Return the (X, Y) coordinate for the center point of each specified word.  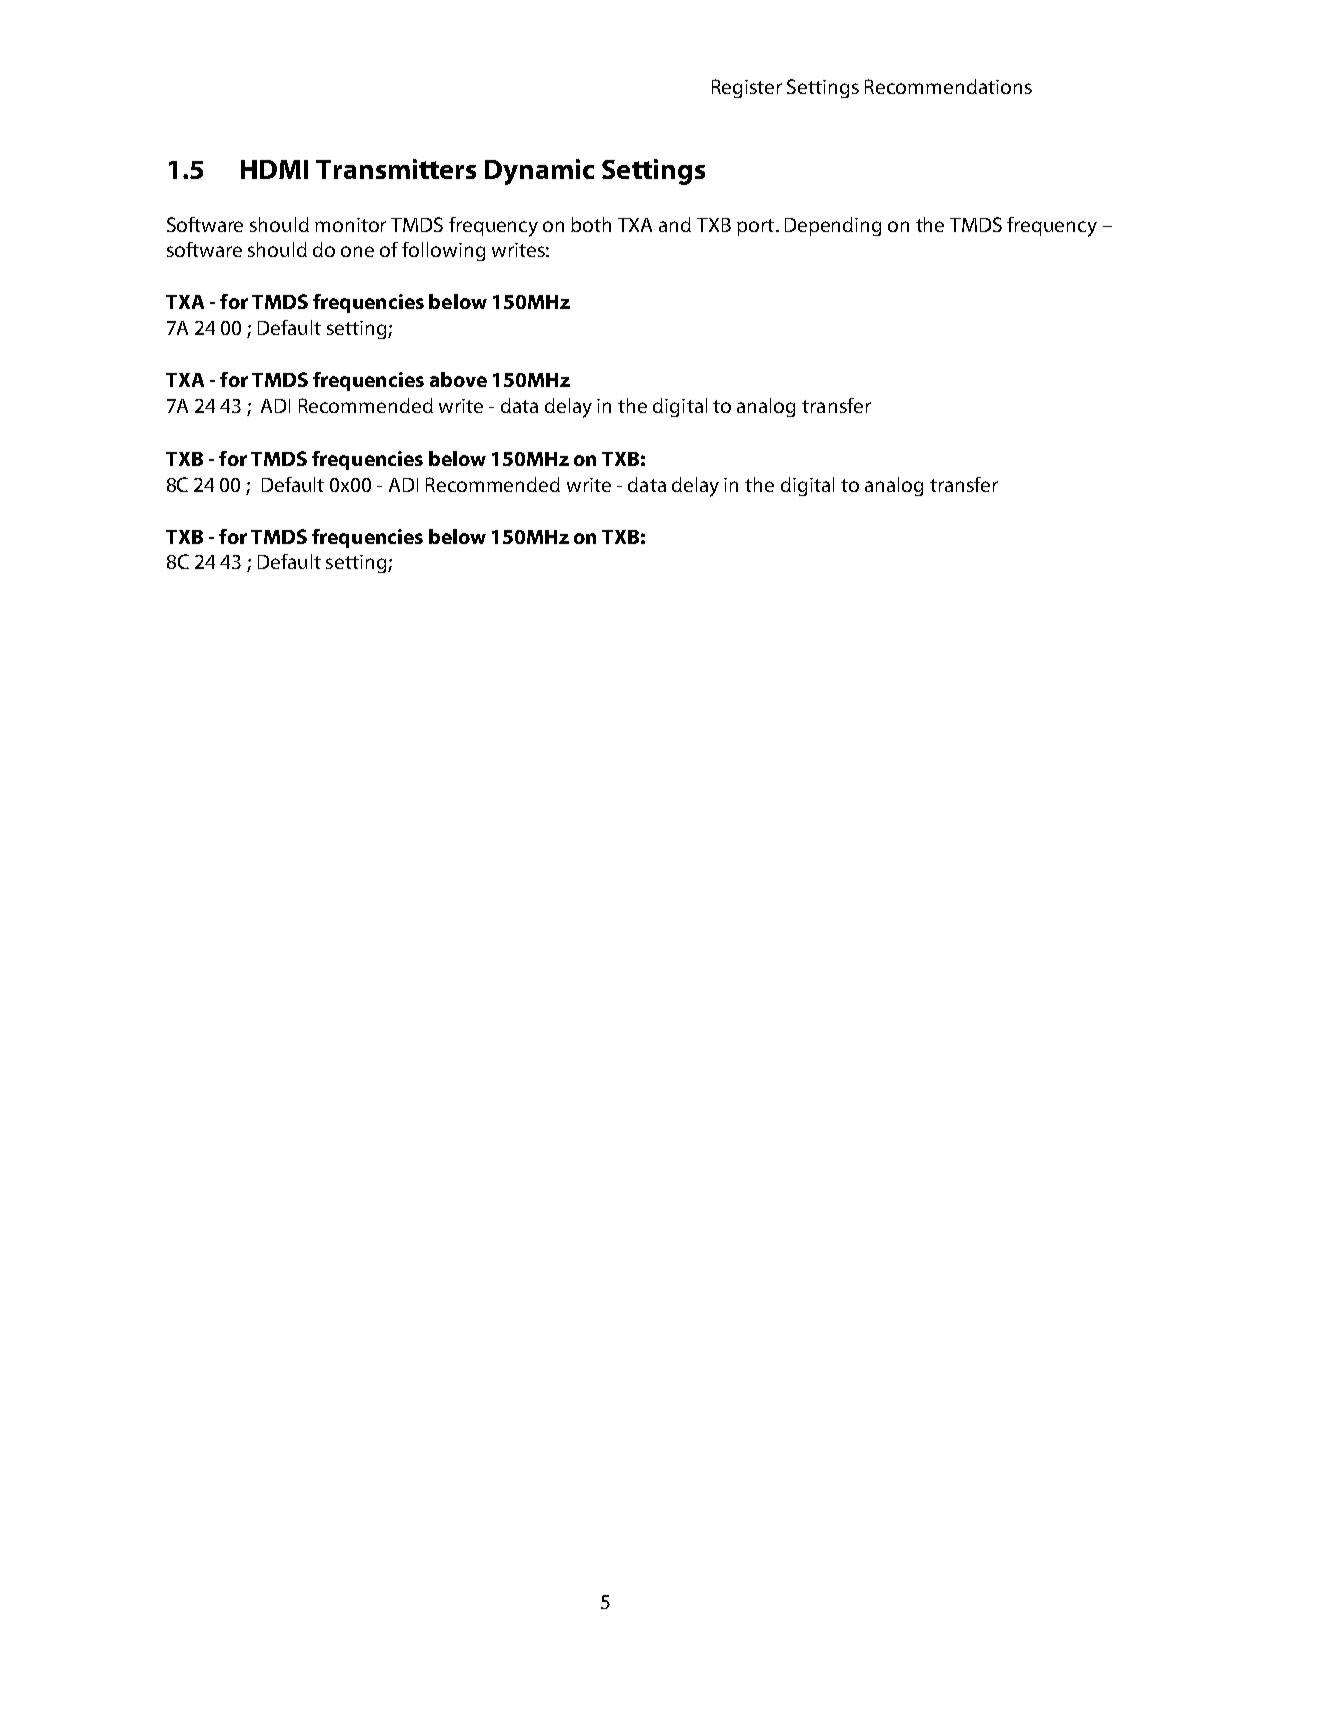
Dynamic (539, 172)
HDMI (274, 169)
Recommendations (948, 86)
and (675, 224)
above (458, 379)
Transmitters (396, 169)
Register (747, 88)
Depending (833, 226)
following (443, 251)
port (755, 227)
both (591, 224)
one (357, 251)
